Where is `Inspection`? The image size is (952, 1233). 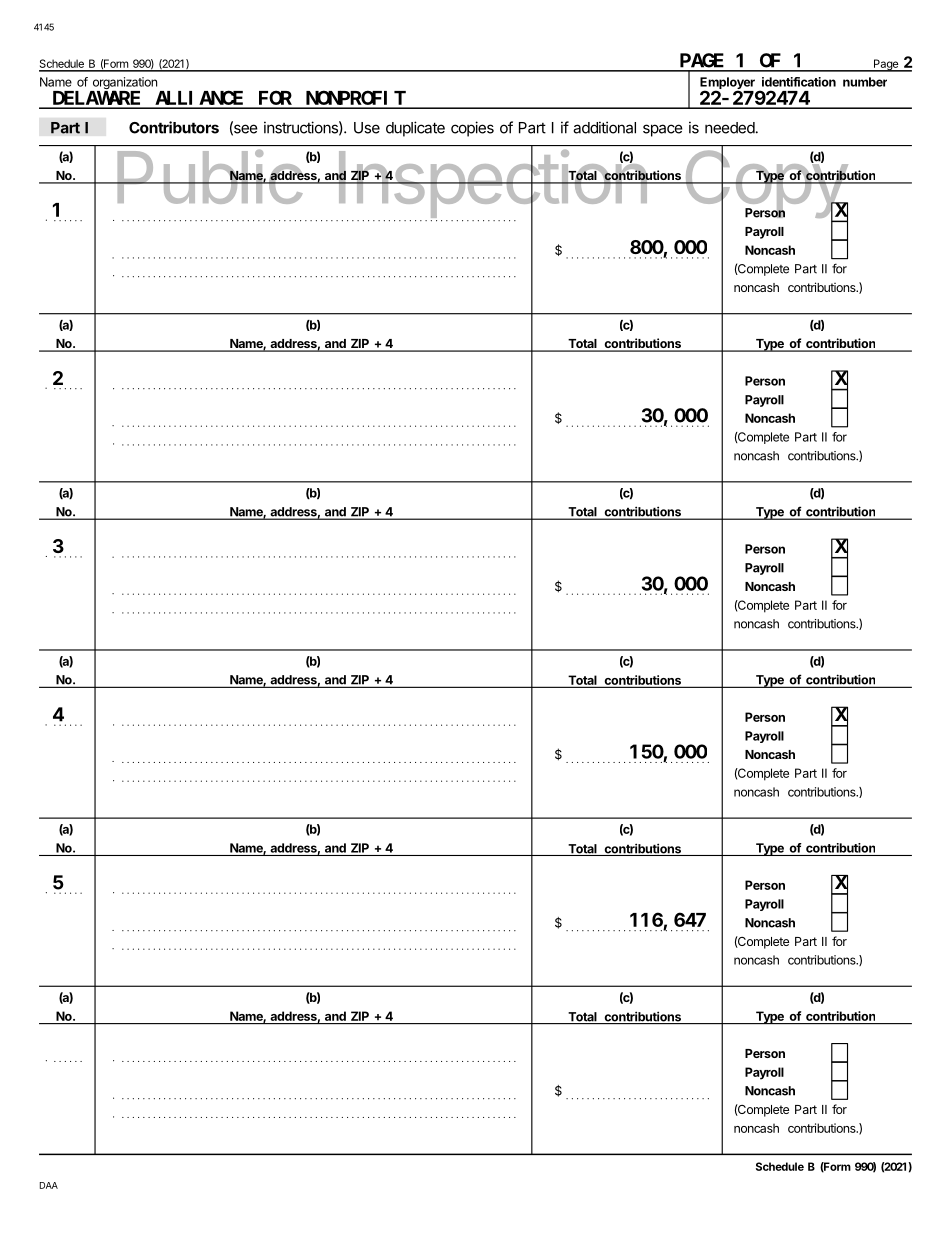
Inspection is located at coordinates (492, 185).
